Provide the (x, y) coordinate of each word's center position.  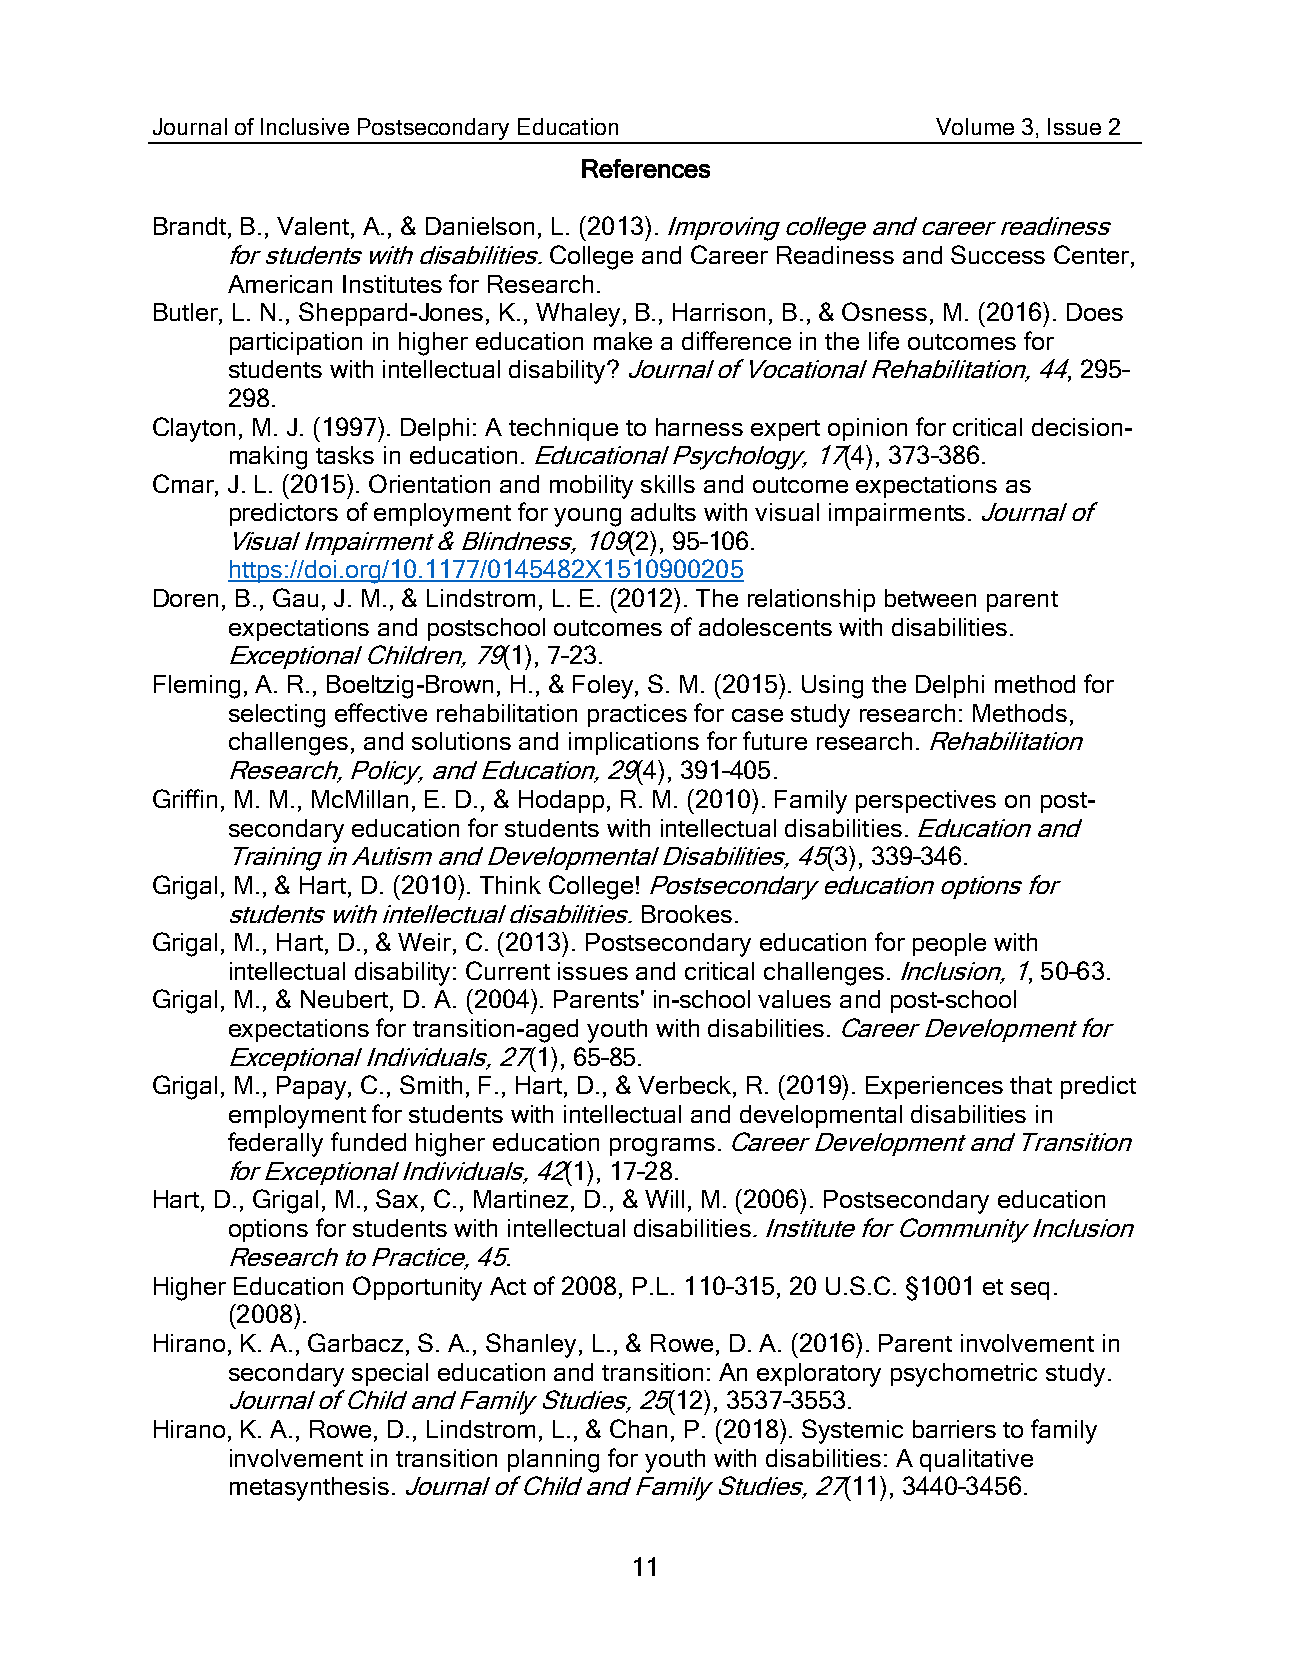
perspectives (926, 801)
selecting (277, 716)
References (646, 168)
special (390, 1374)
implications (634, 743)
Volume (975, 126)
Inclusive (305, 126)
